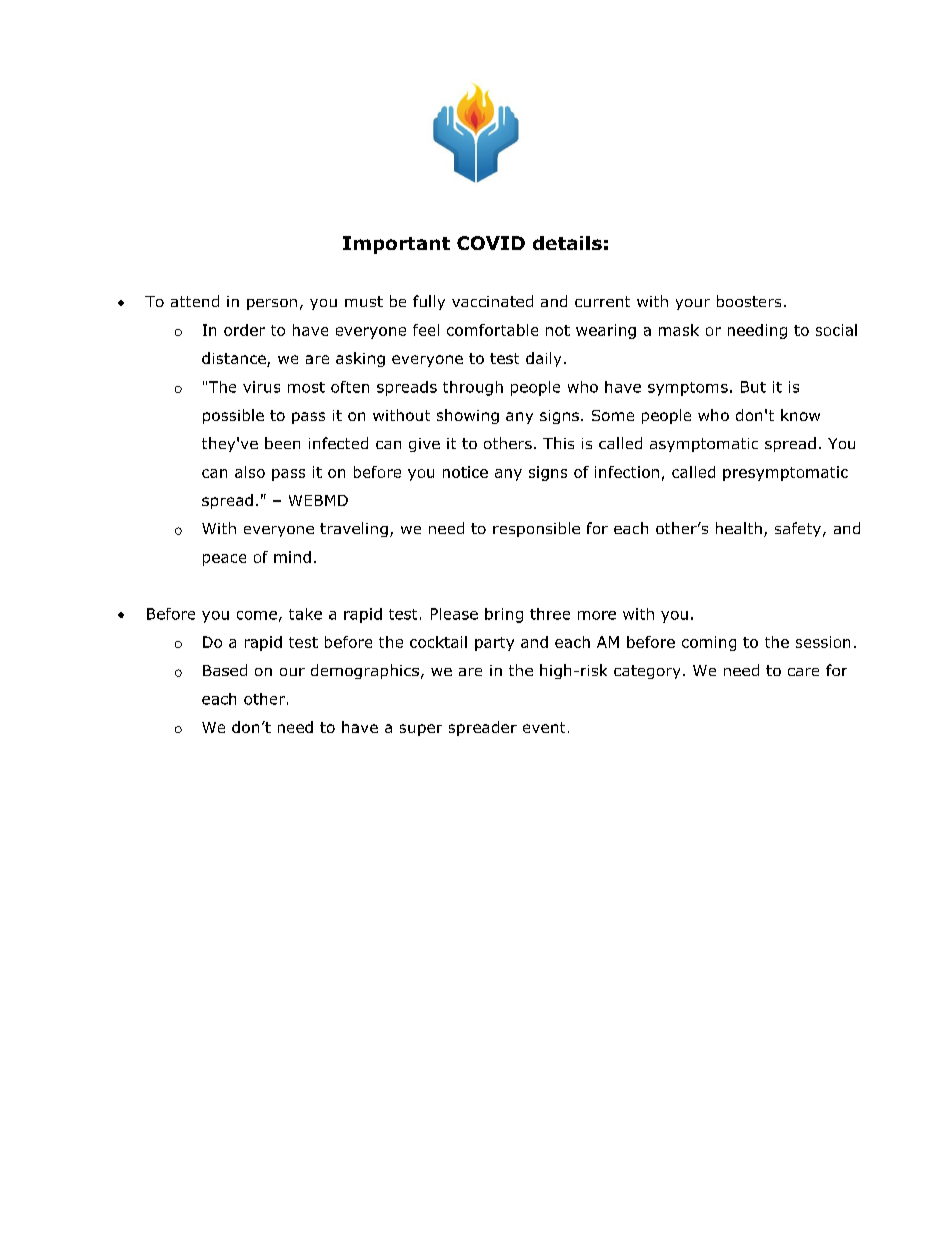 The image size is (952, 1233). What do you see at coordinates (543, 359) in the screenshot?
I see `daily` at bounding box center [543, 359].
